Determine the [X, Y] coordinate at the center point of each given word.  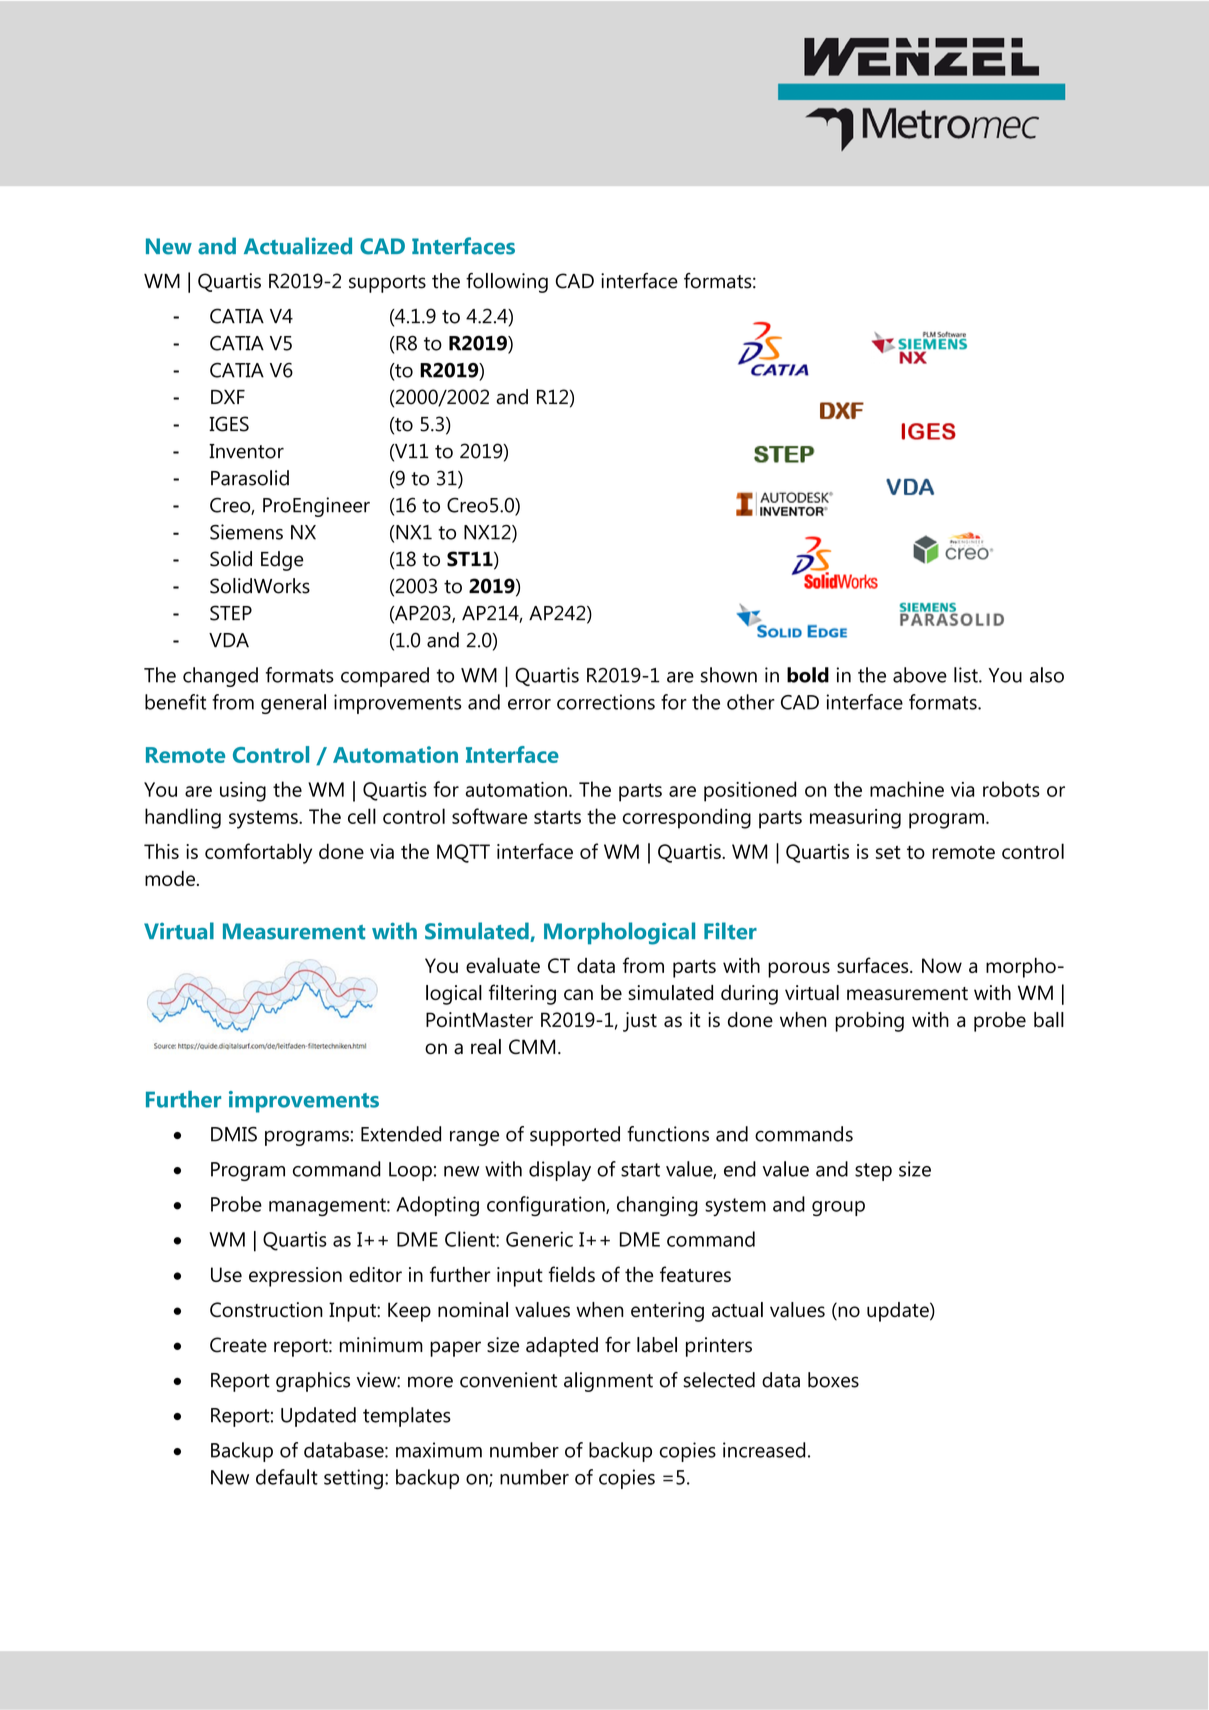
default [287, 1477]
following [507, 283]
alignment [608, 1382]
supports [387, 284]
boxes [833, 1380]
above [920, 675]
